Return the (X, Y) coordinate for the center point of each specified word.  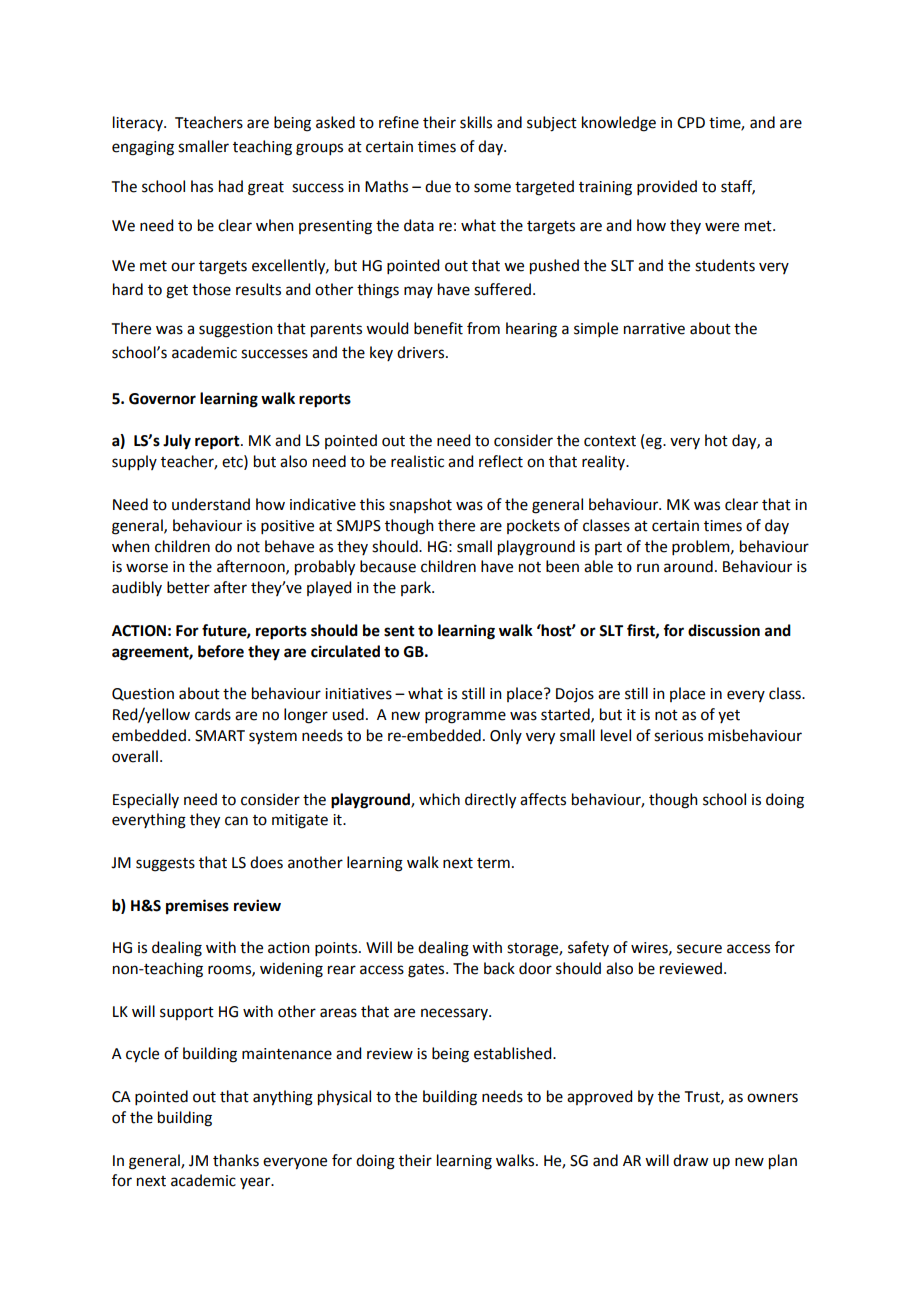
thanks (236, 1160)
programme (465, 717)
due (438, 186)
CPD (691, 123)
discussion (724, 630)
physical (344, 1098)
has (202, 186)
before (221, 651)
